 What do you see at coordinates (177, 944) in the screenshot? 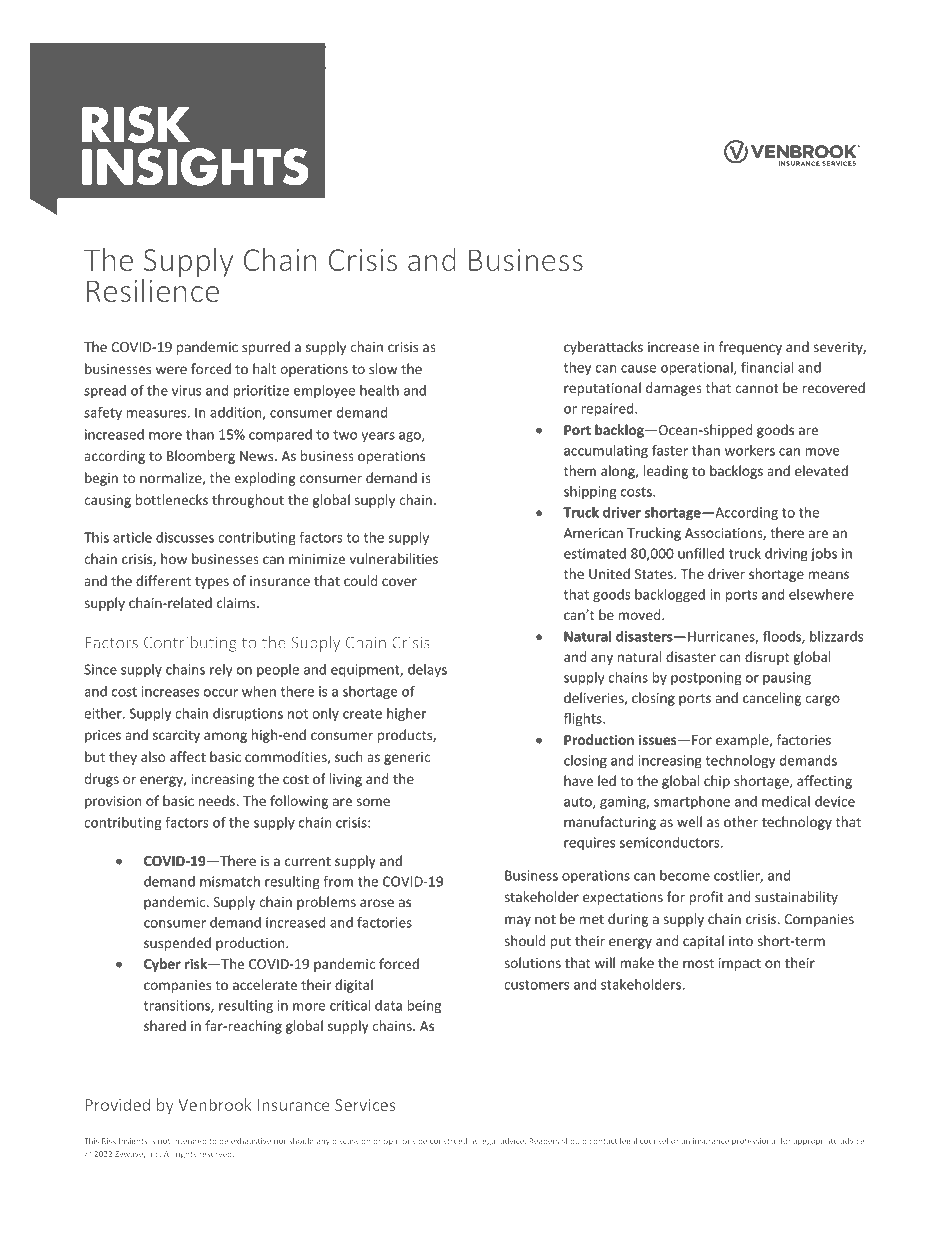
I see `suspended` at bounding box center [177, 944].
